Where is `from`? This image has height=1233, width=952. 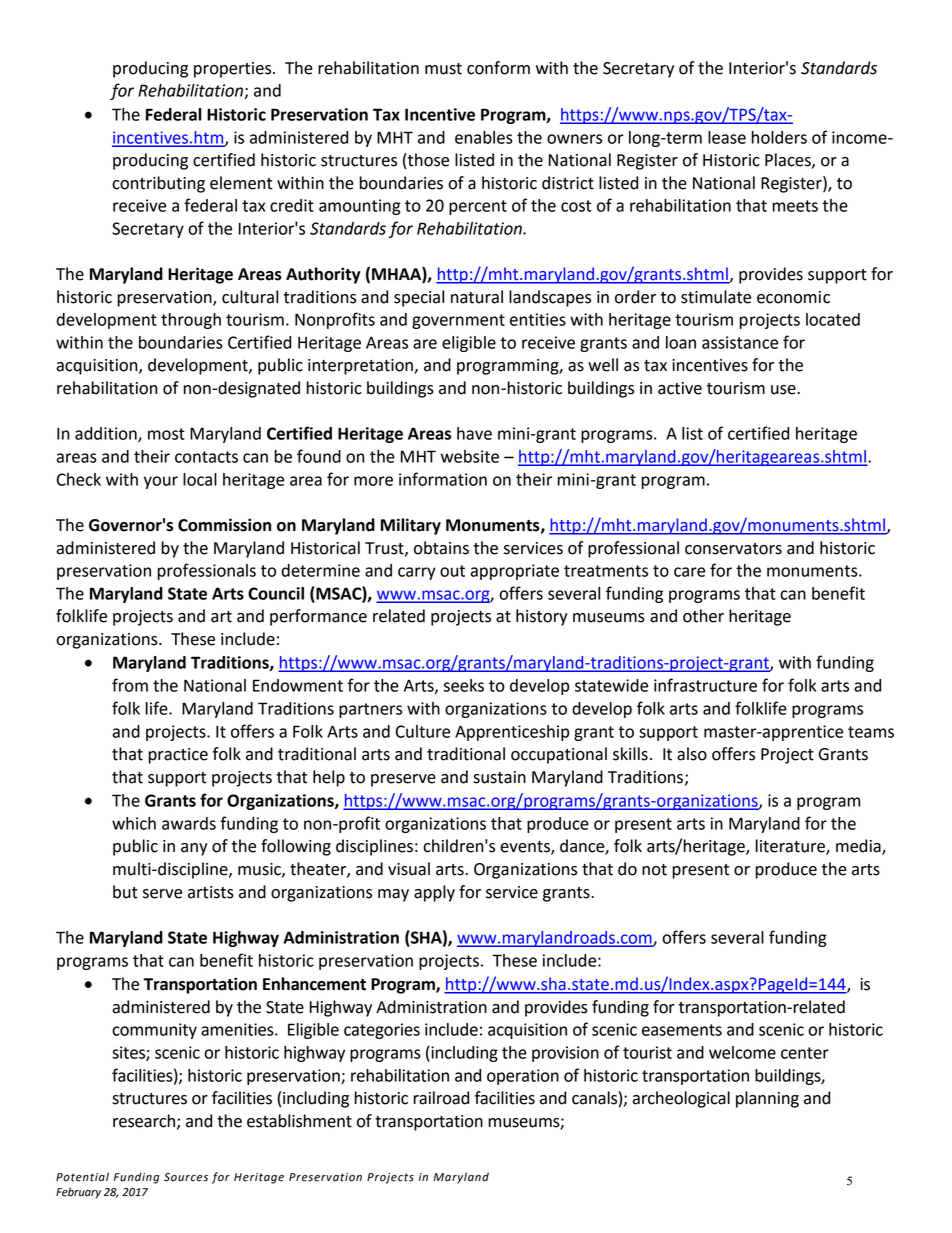 from is located at coordinates (130, 685).
